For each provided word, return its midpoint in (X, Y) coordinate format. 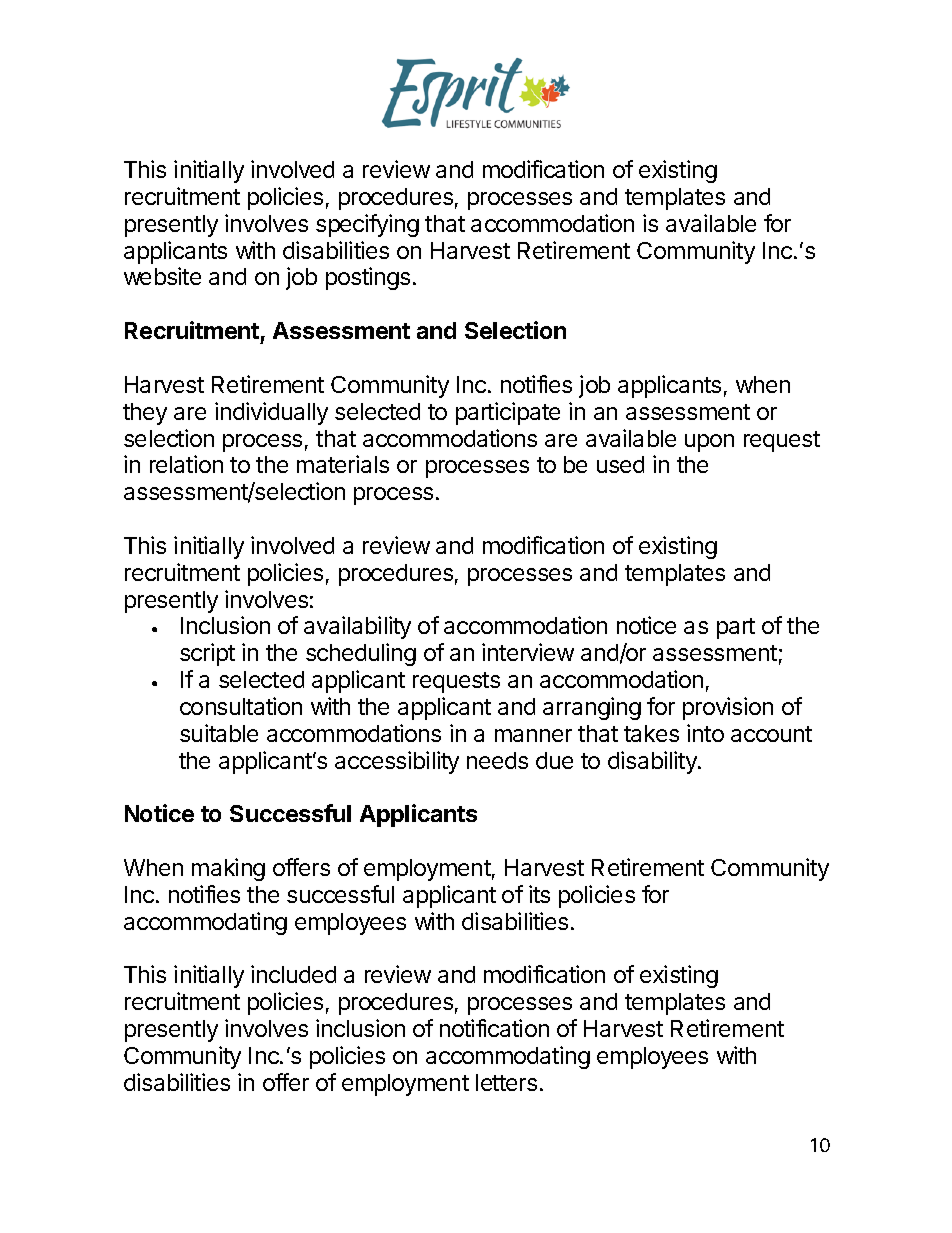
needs (497, 760)
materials (343, 464)
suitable (219, 733)
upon (709, 443)
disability (653, 762)
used (620, 464)
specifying (367, 225)
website (162, 276)
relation (186, 464)
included (293, 974)
